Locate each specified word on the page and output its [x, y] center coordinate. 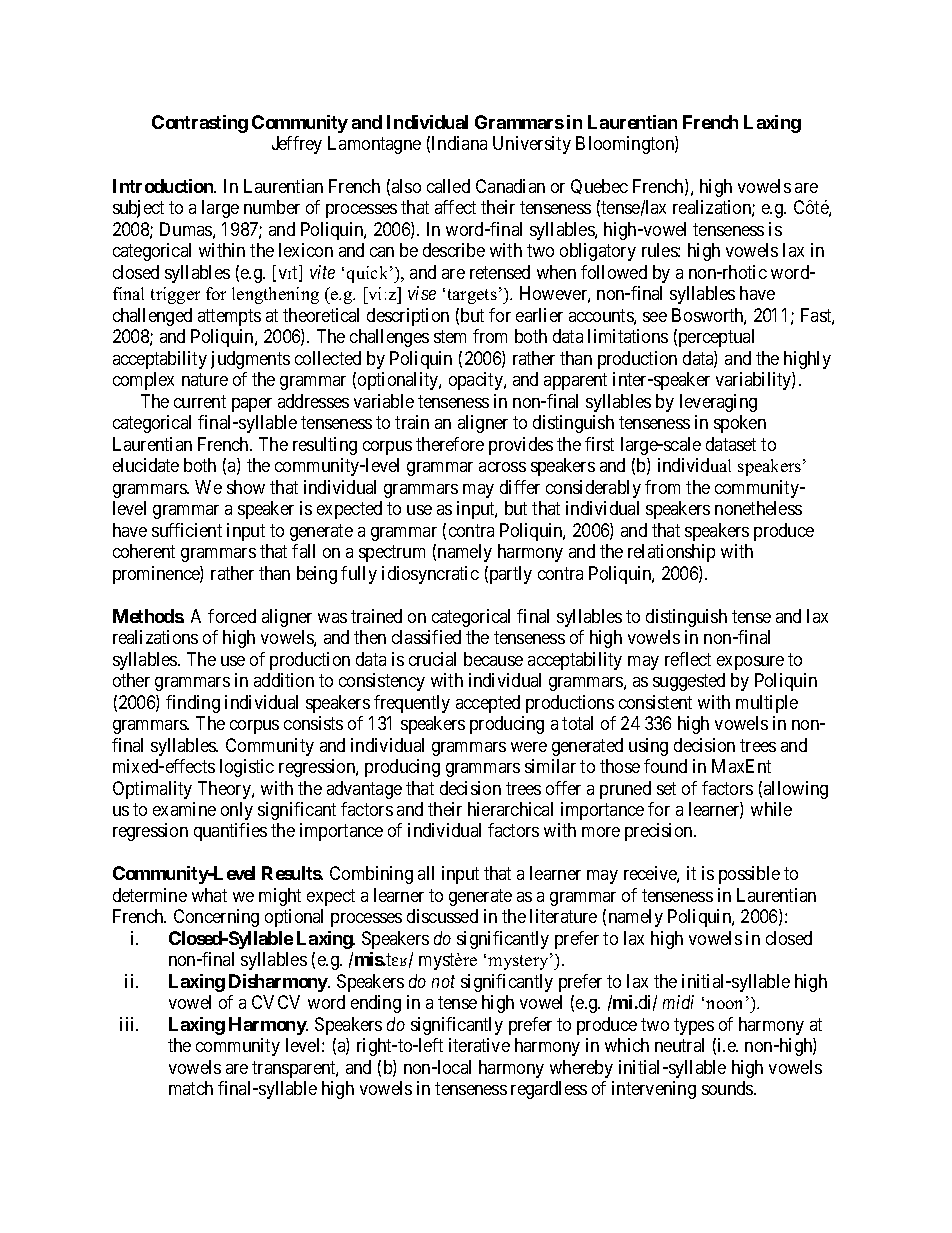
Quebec [599, 186]
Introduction [164, 186]
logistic [247, 768]
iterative [479, 1045]
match [191, 1088]
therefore [450, 444]
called [448, 186]
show [246, 487]
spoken [740, 424]
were [529, 747]
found [665, 766]
